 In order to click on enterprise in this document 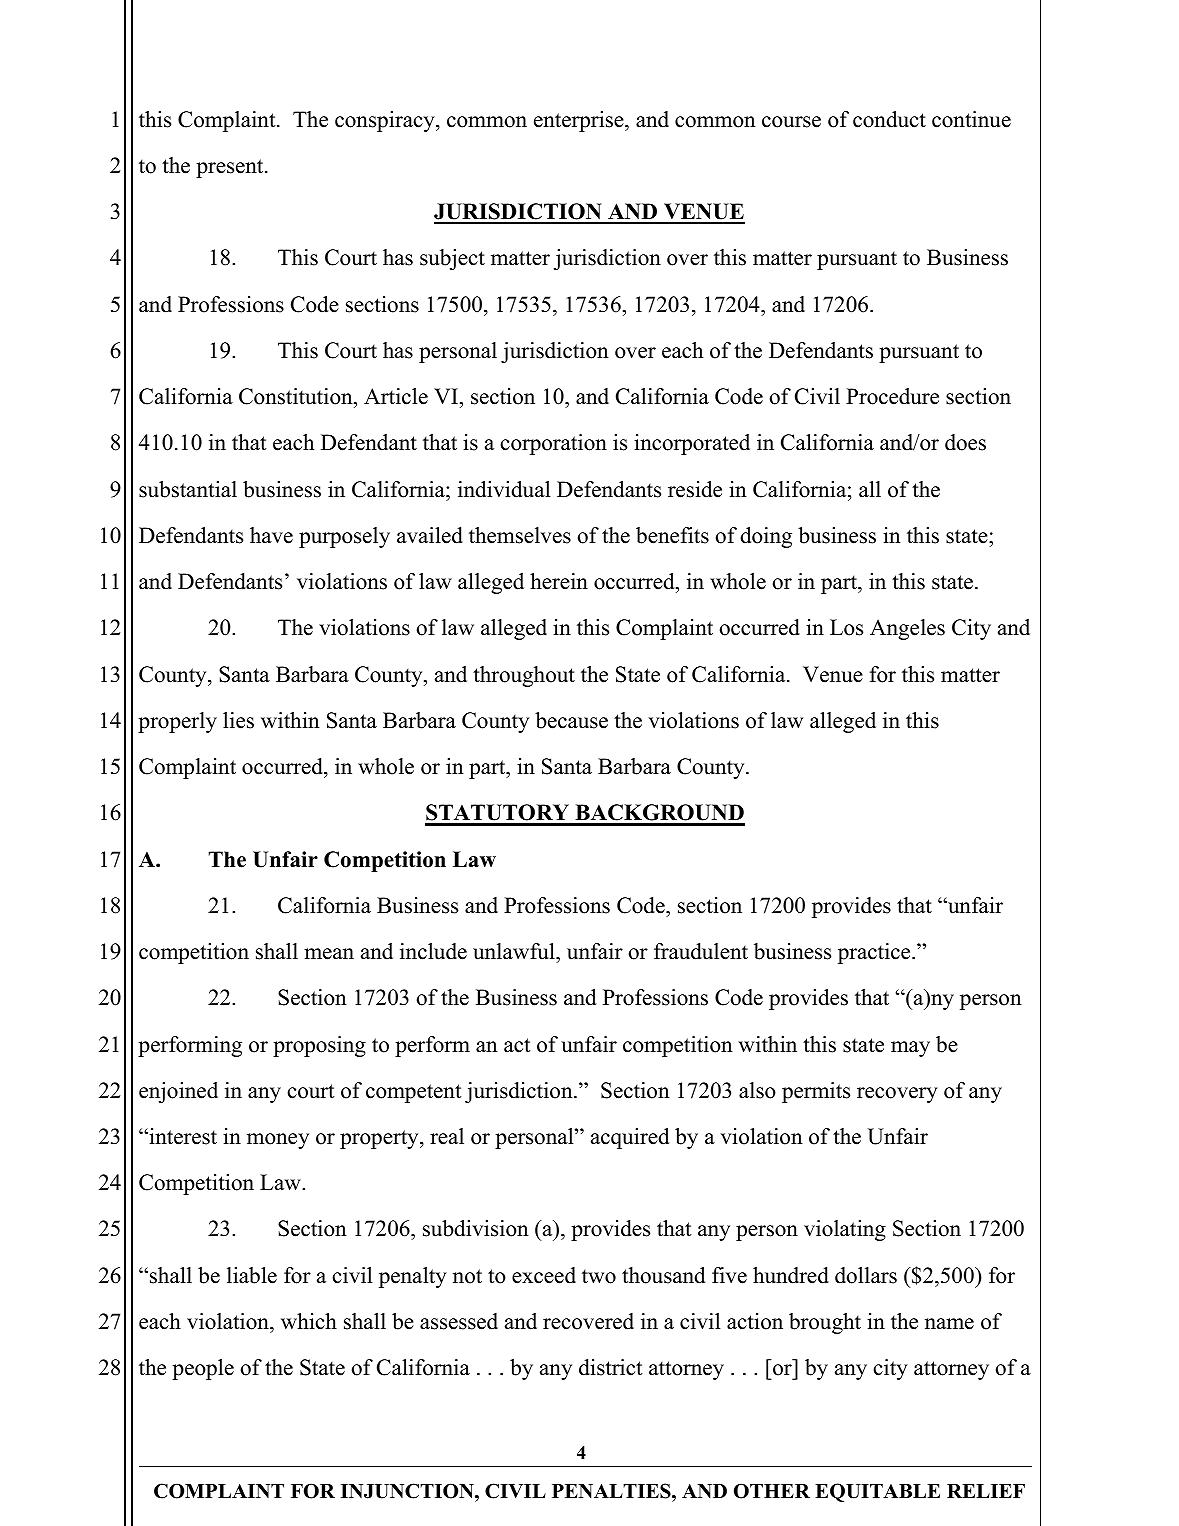, I will do `click(580, 121)`.
